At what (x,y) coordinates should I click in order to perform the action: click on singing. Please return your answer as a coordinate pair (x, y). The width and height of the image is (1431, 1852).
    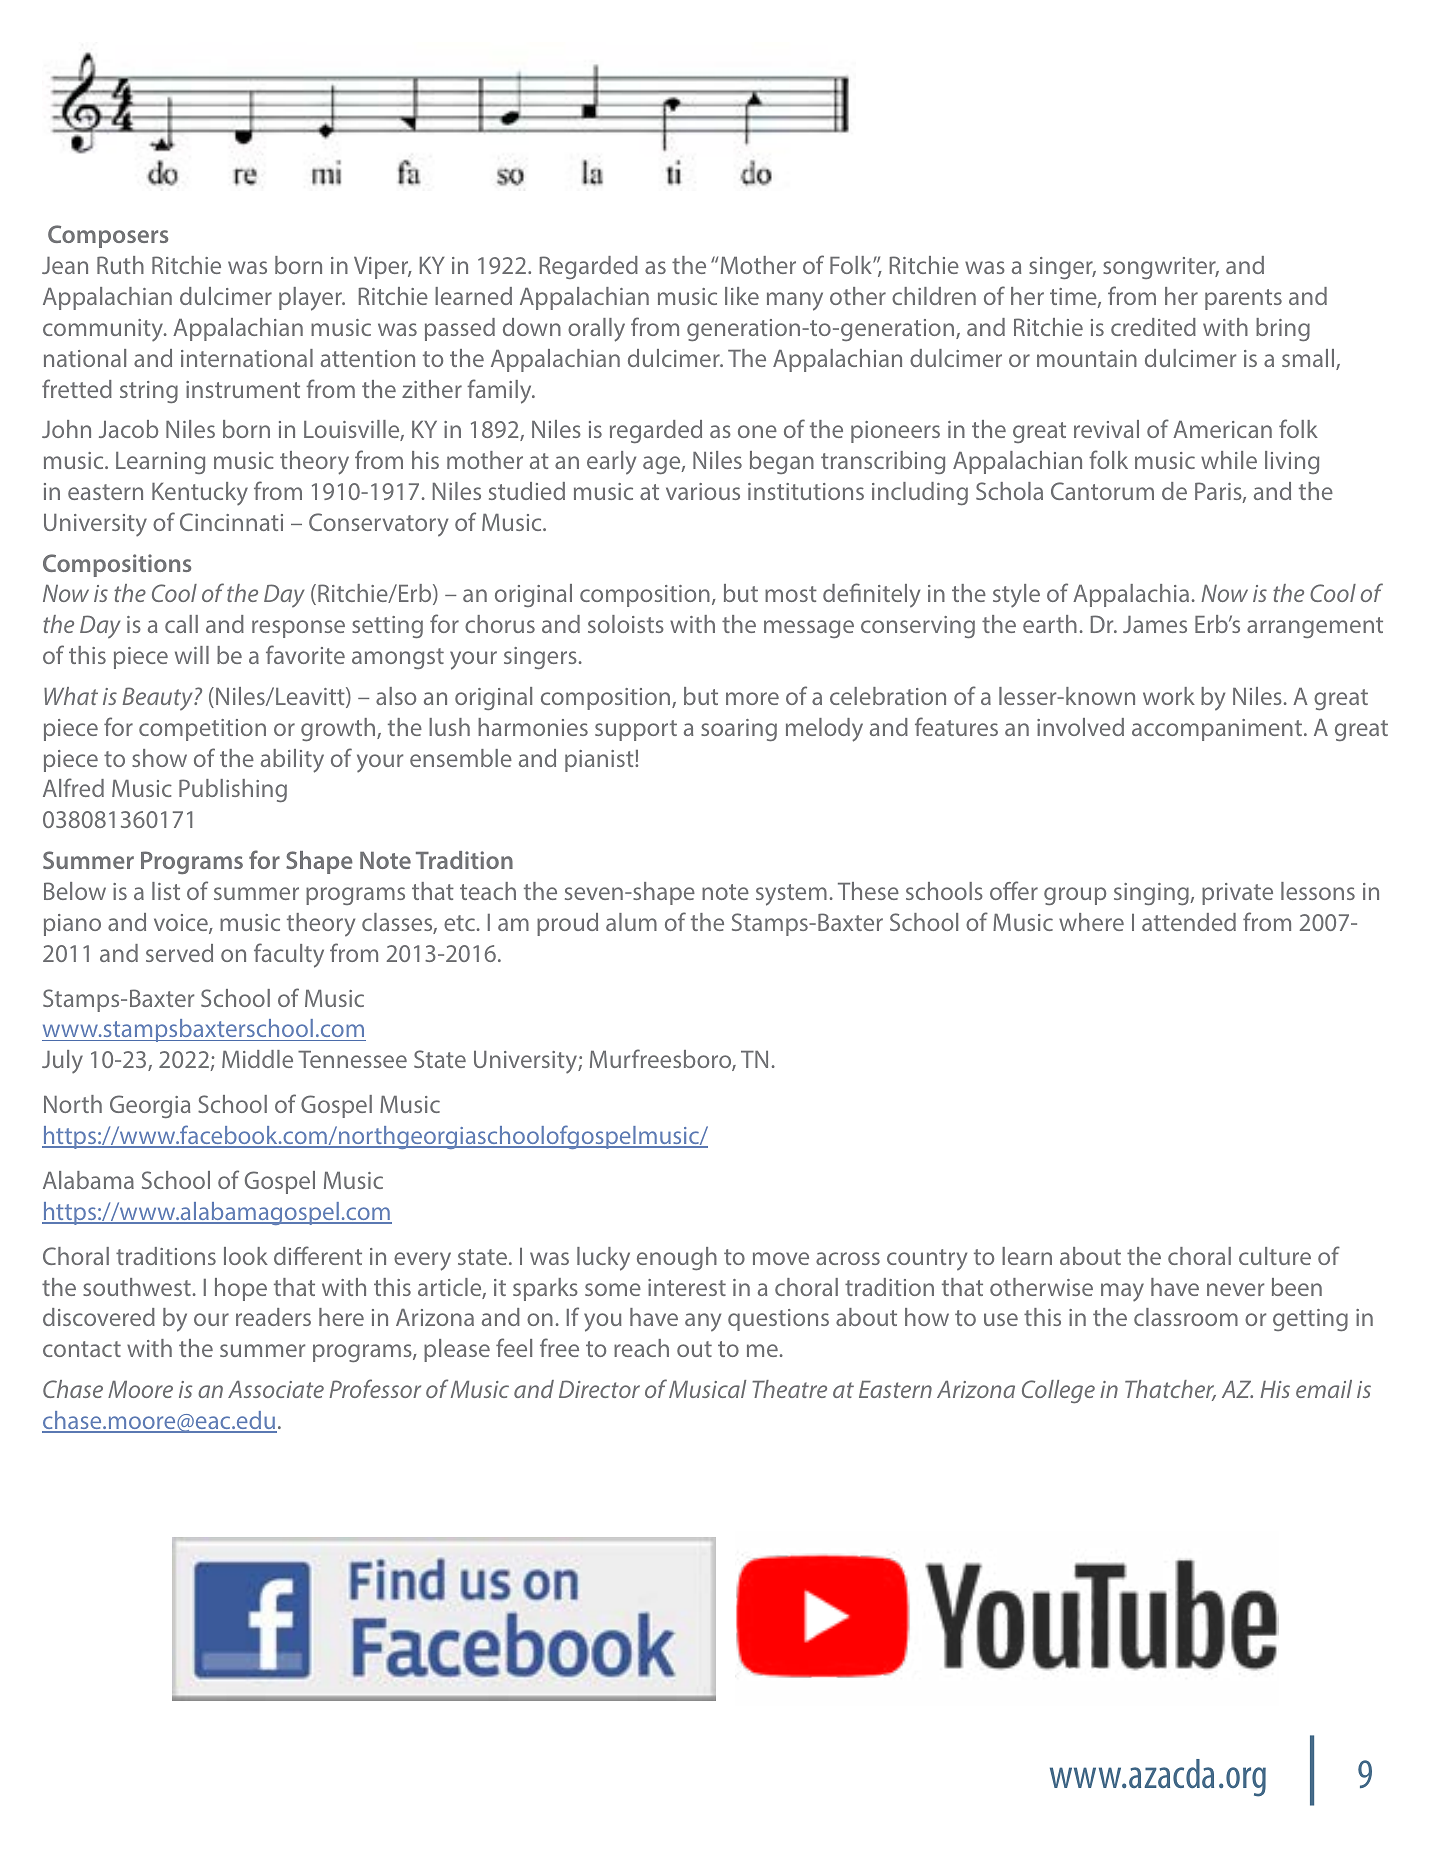
    Looking at the image, I should click on (1152, 894).
